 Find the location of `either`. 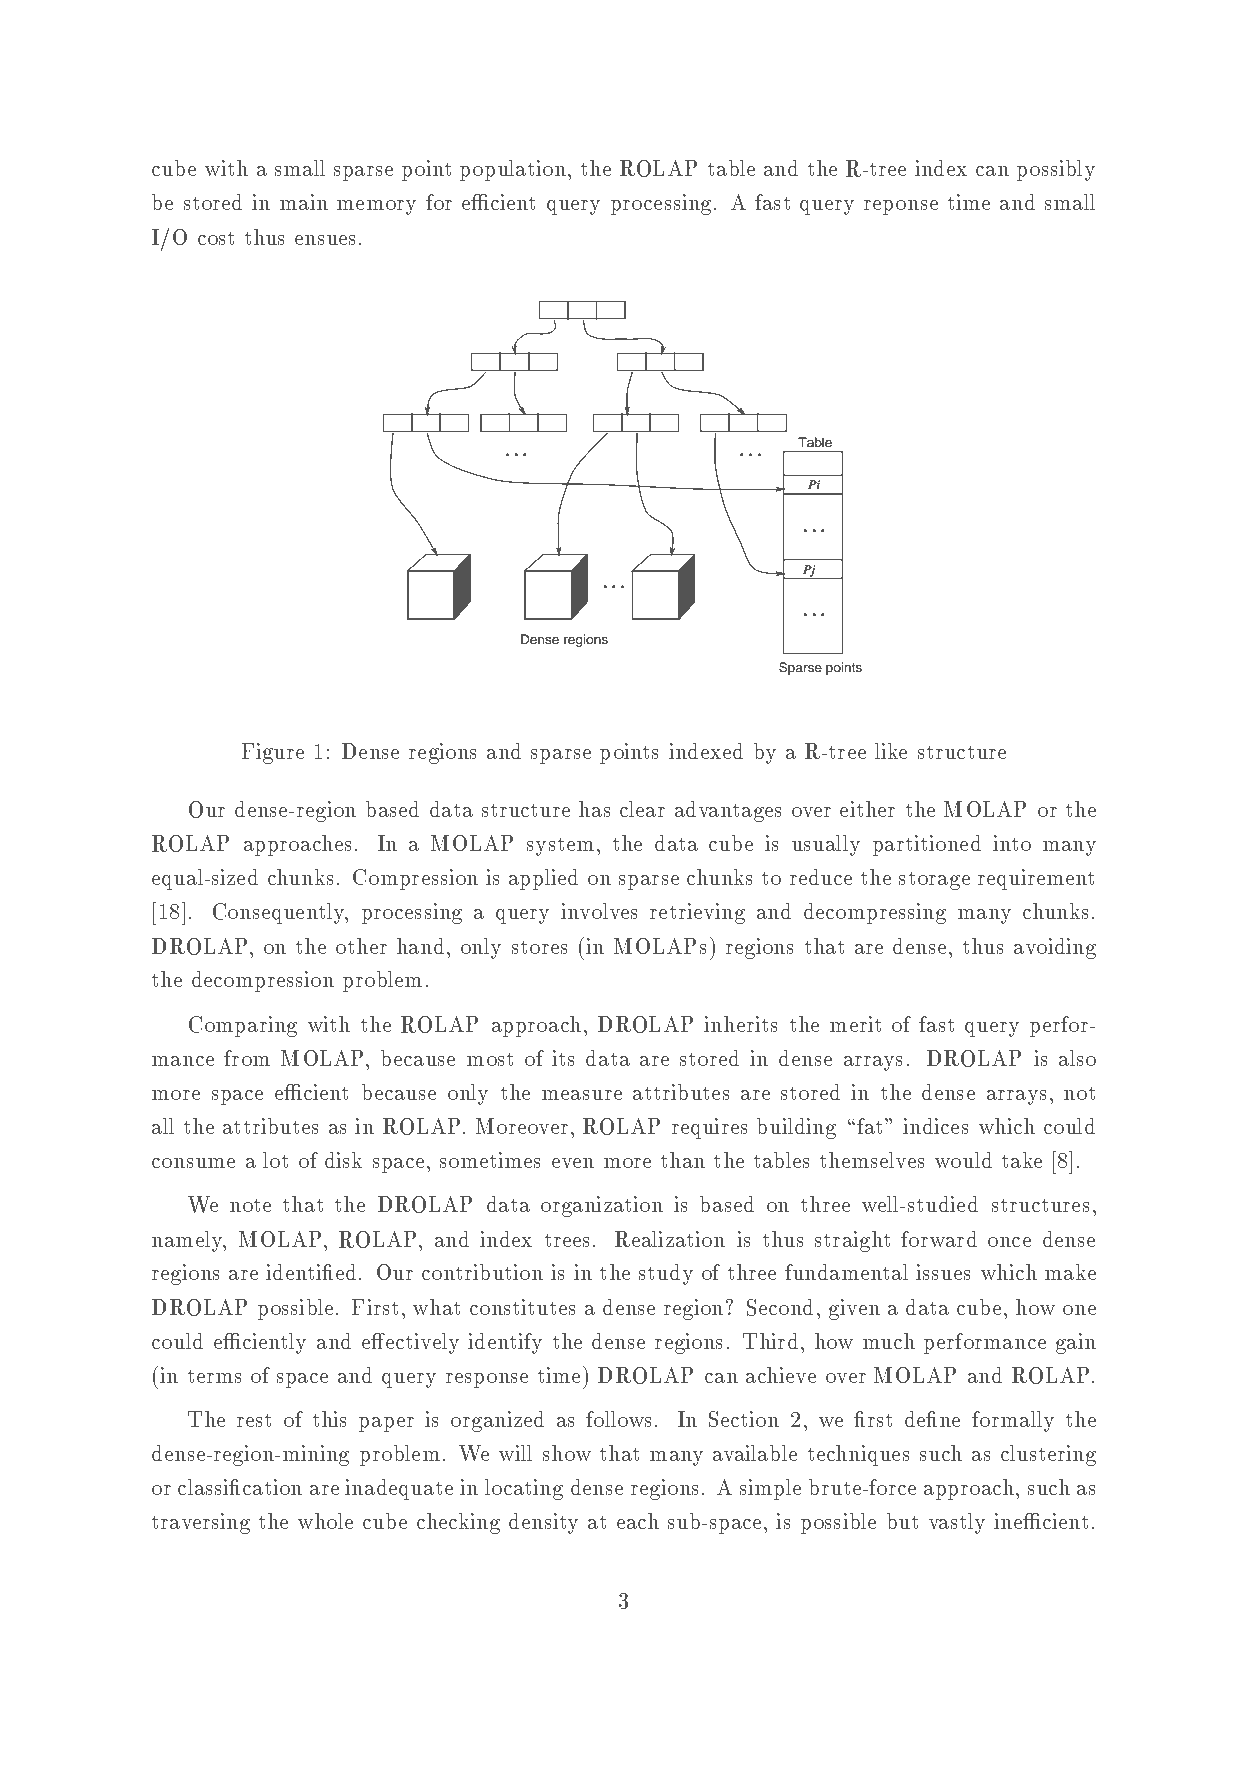

either is located at coordinates (867, 809).
